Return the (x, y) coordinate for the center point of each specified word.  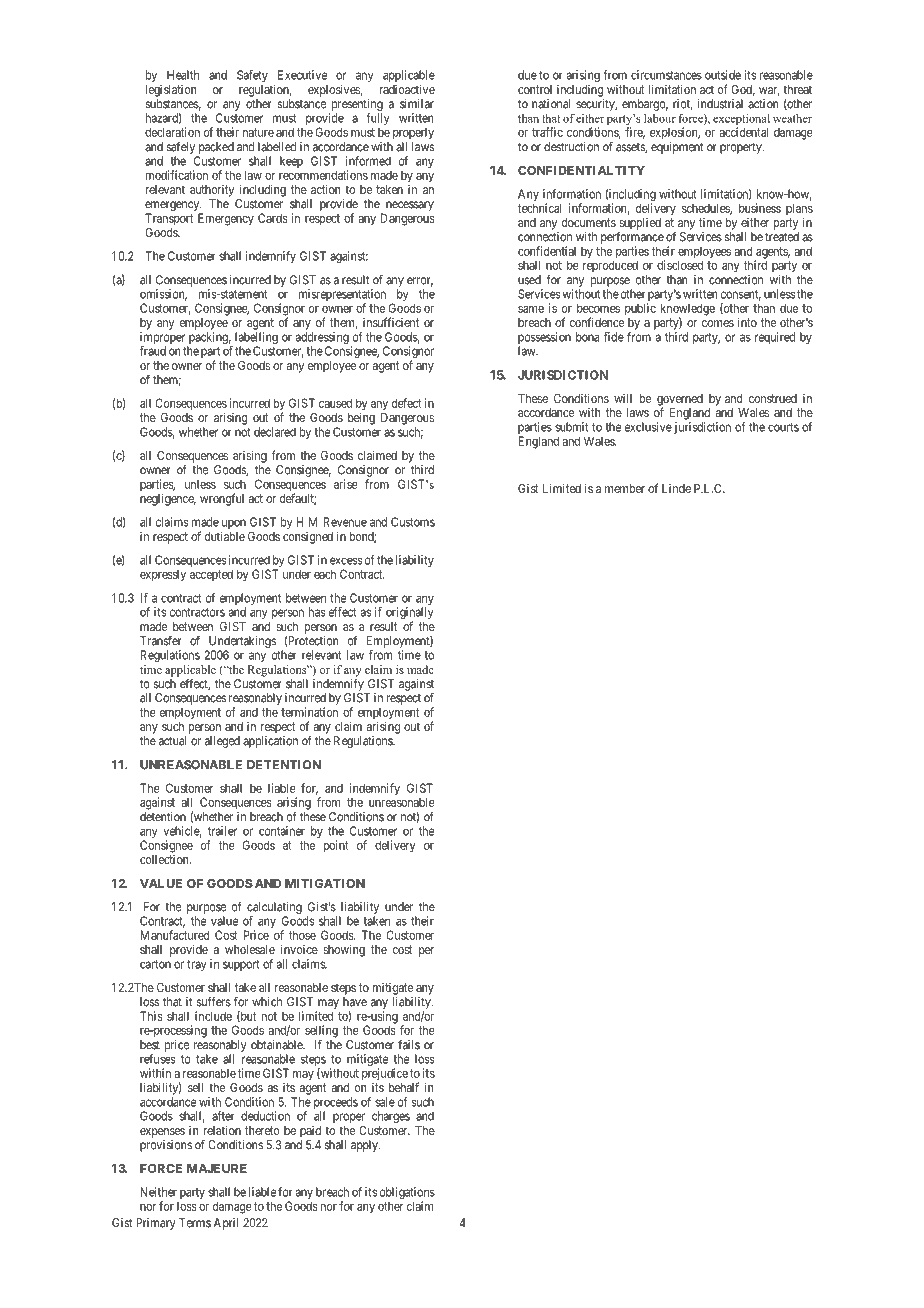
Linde (676, 488)
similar (417, 104)
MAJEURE (217, 1168)
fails (409, 1044)
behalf (404, 1087)
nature (258, 132)
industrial (720, 104)
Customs (413, 522)
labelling (256, 339)
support (241, 965)
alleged (222, 742)
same (531, 309)
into (747, 322)
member (625, 488)
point (336, 846)
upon (233, 525)
